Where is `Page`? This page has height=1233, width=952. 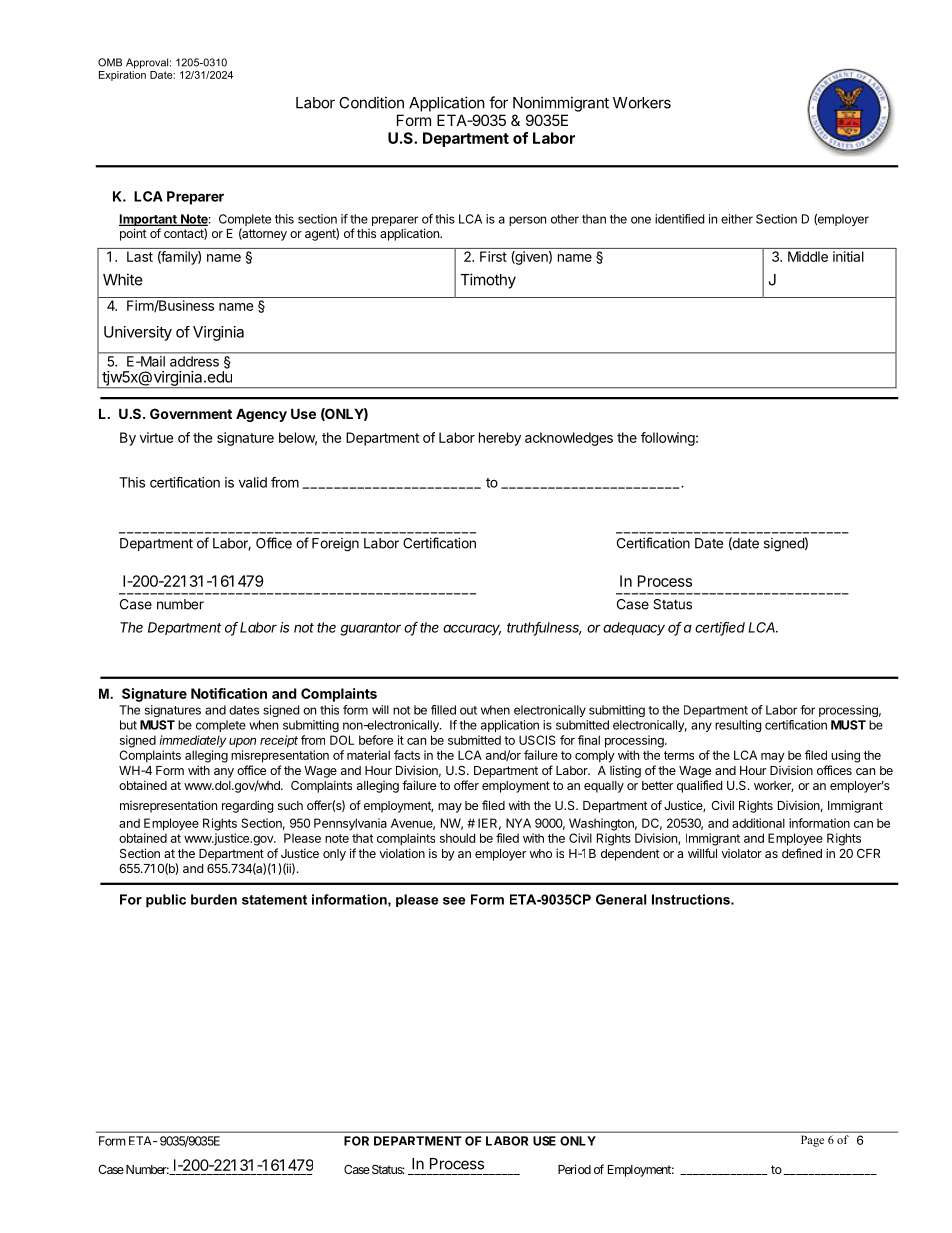 Page is located at coordinates (812, 1141).
